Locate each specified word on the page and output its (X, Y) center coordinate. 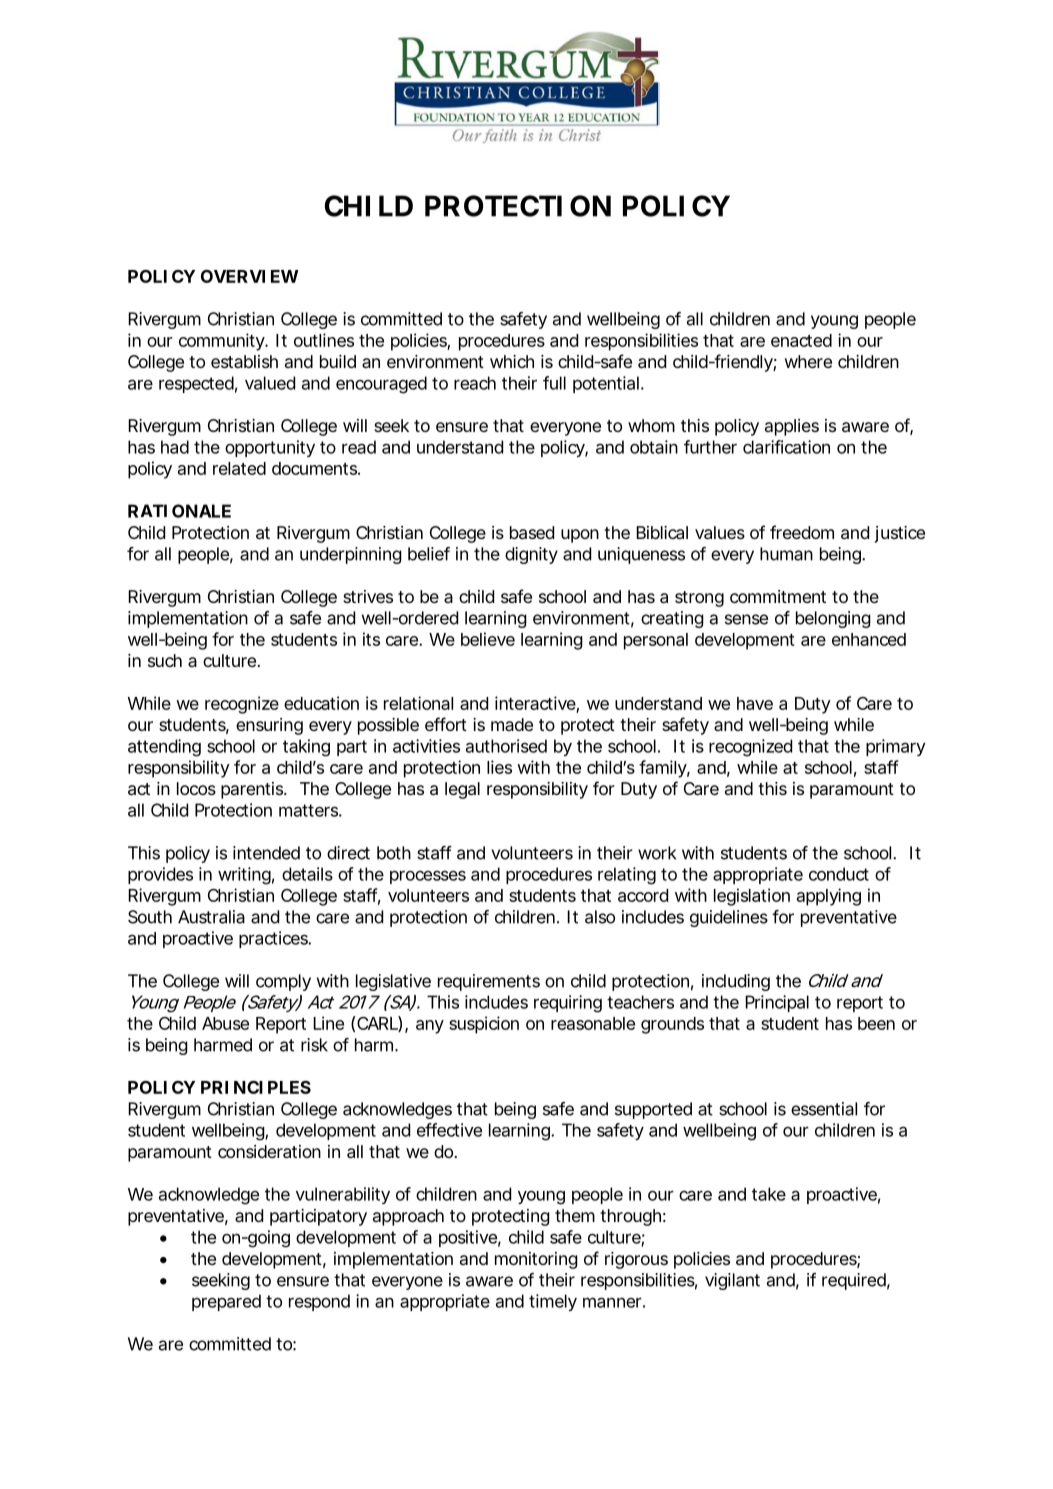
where (808, 361)
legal (462, 790)
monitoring (536, 1260)
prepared (226, 1302)
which (512, 361)
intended (266, 853)
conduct (839, 874)
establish (244, 361)
